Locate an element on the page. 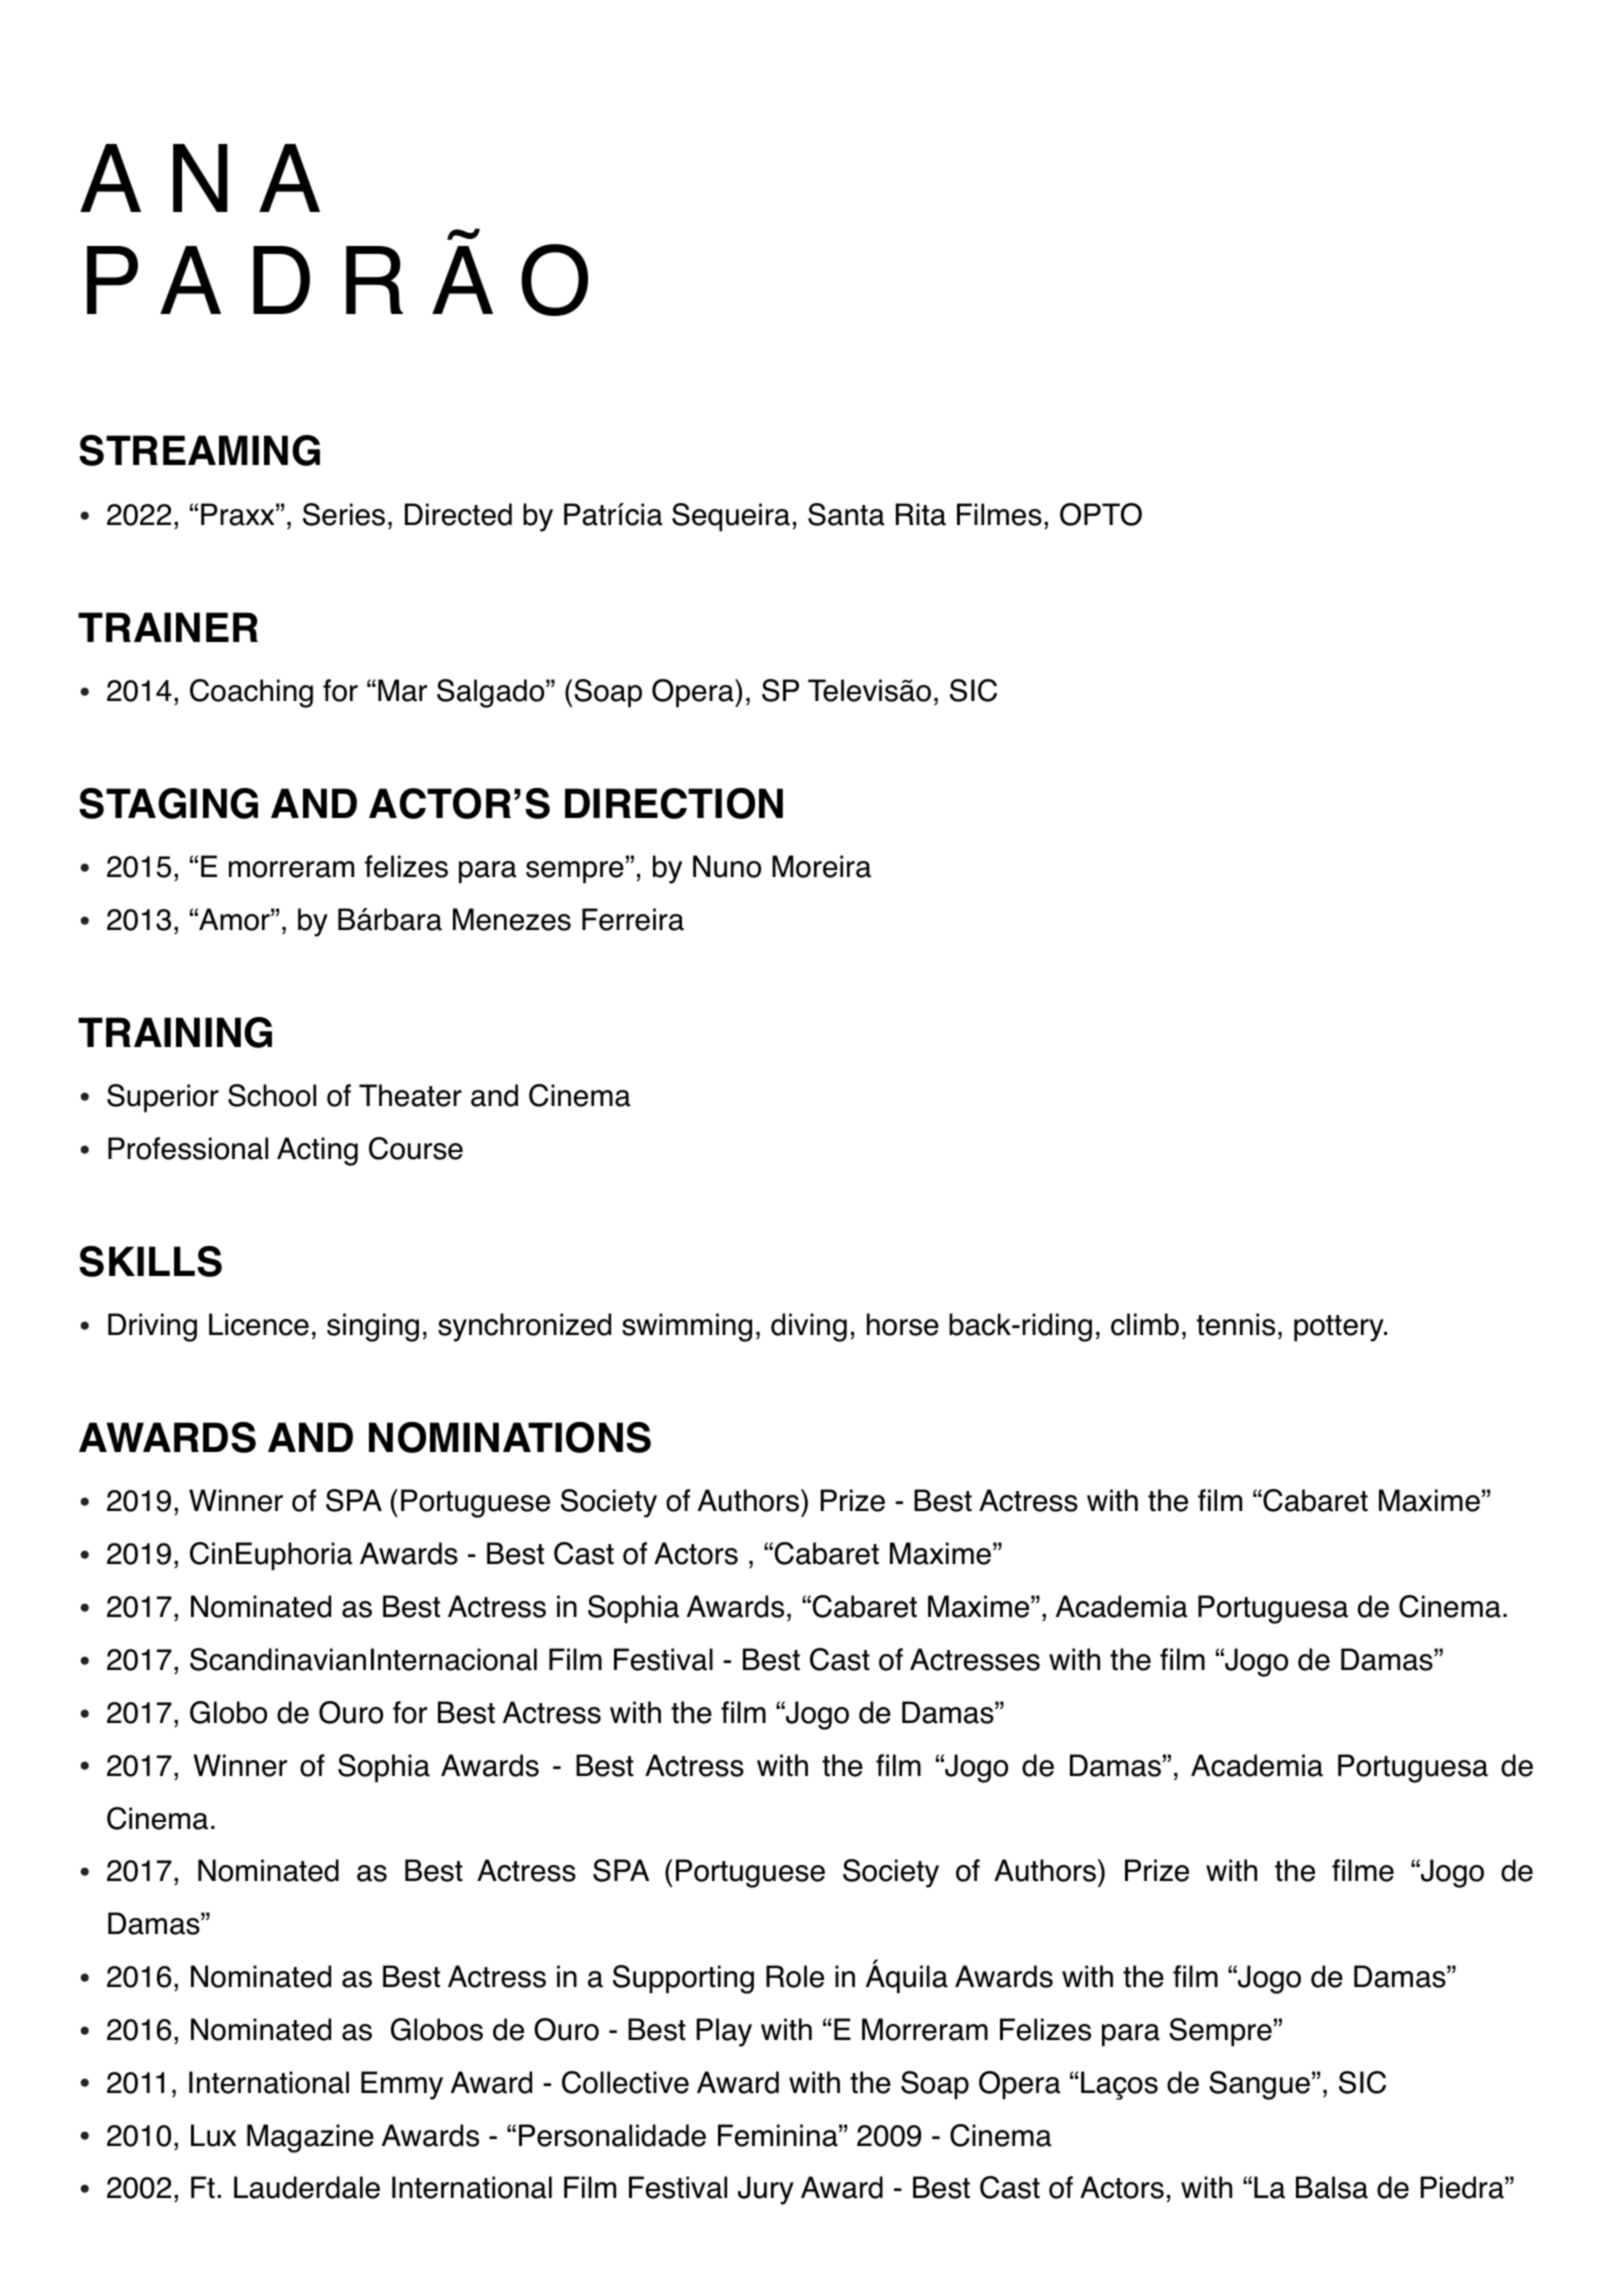 The image size is (1613, 2282). Acting is located at coordinates (317, 1151).
